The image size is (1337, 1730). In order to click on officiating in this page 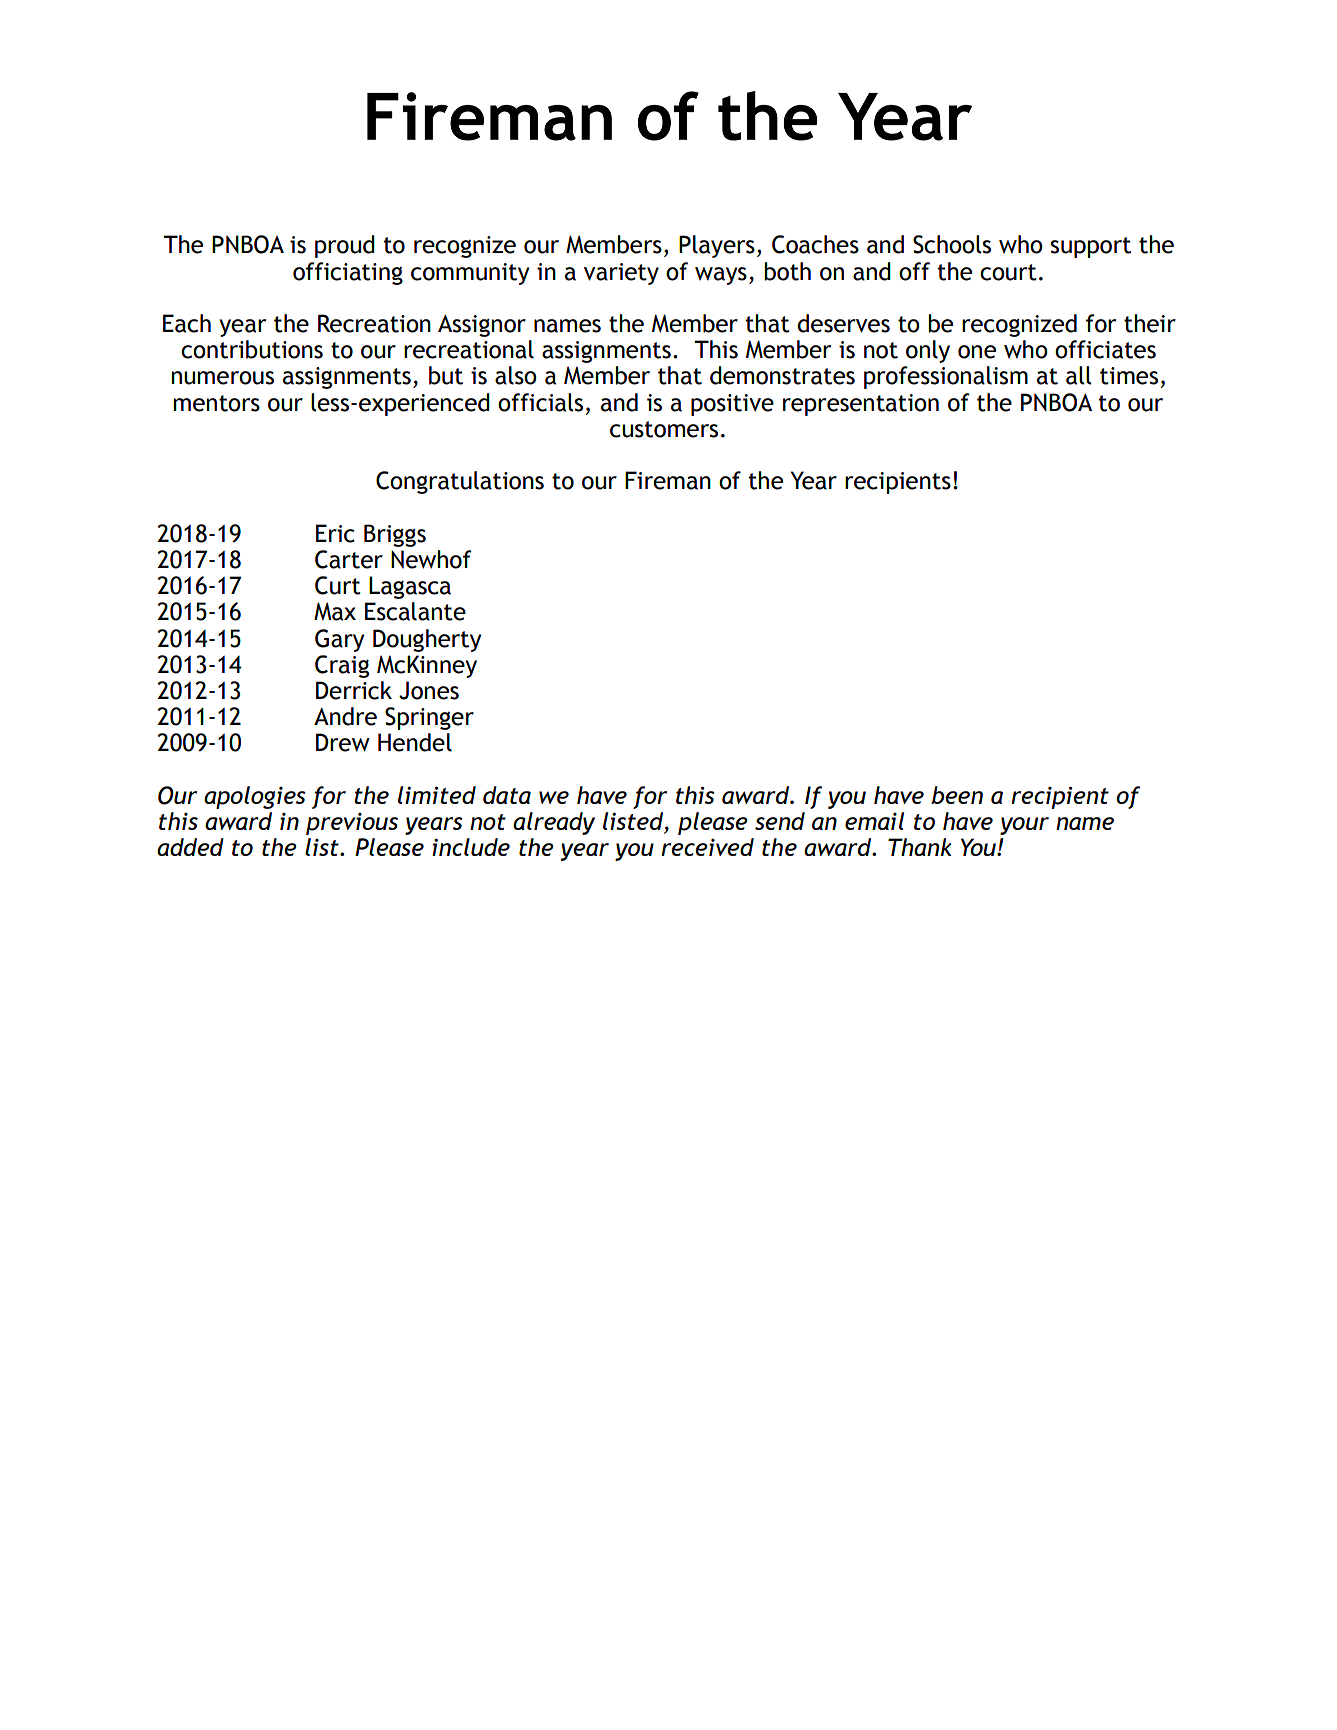, I will do `click(348, 273)`.
